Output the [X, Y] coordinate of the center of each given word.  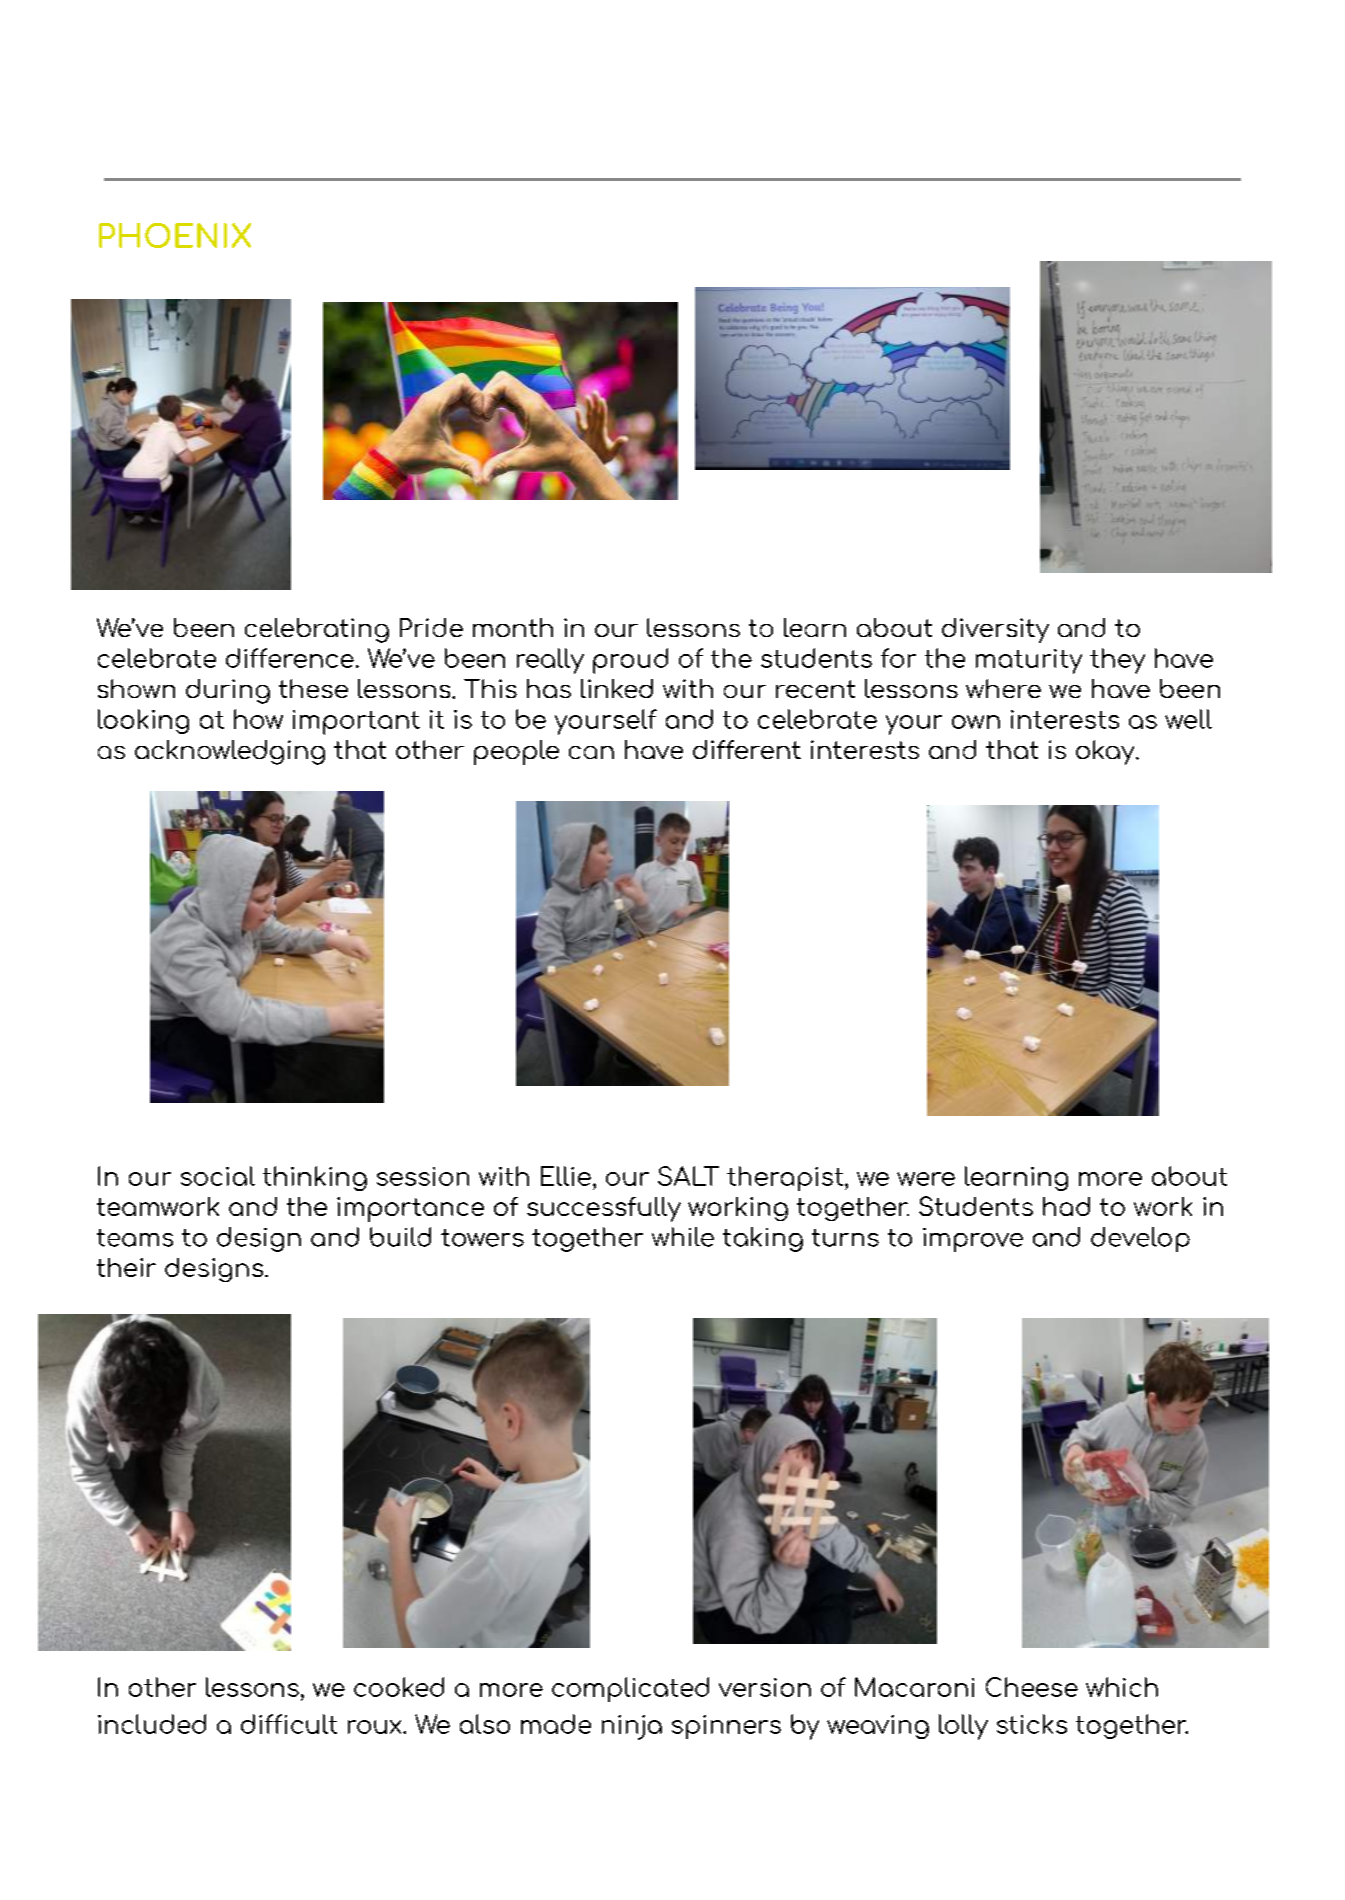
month [513, 627]
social [218, 1176]
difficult [289, 1724]
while [683, 1237]
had [1066, 1206]
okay [1106, 752]
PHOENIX [175, 235]
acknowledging [230, 752]
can [591, 752]
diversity [995, 630]
